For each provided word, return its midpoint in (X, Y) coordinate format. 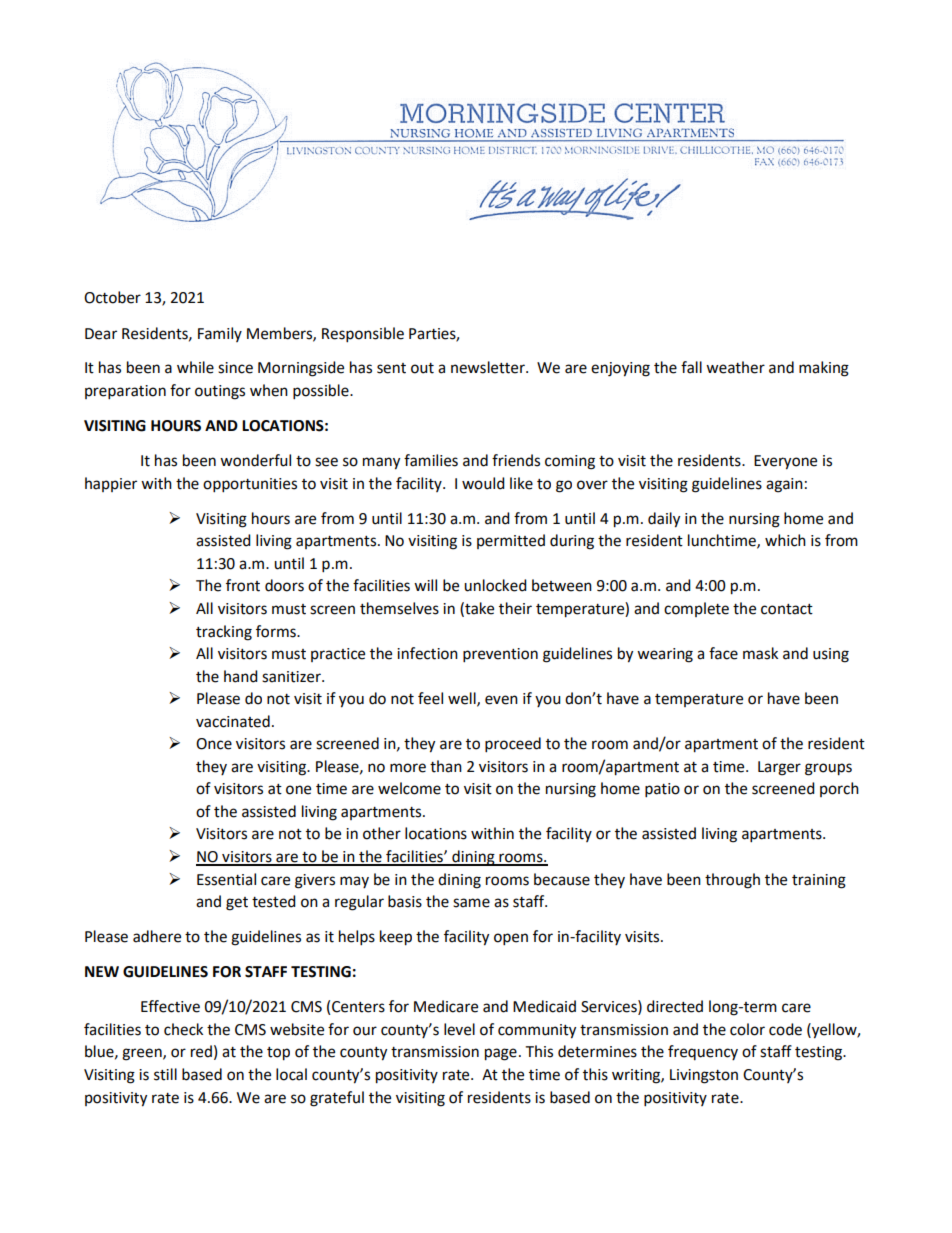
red (201, 1051)
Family (220, 334)
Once (214, 744)
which (785, 540)
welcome (409, 788)
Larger (779, 768)
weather (735, 367)
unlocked (495, 585)
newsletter (489, 367)
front (243, 585)
